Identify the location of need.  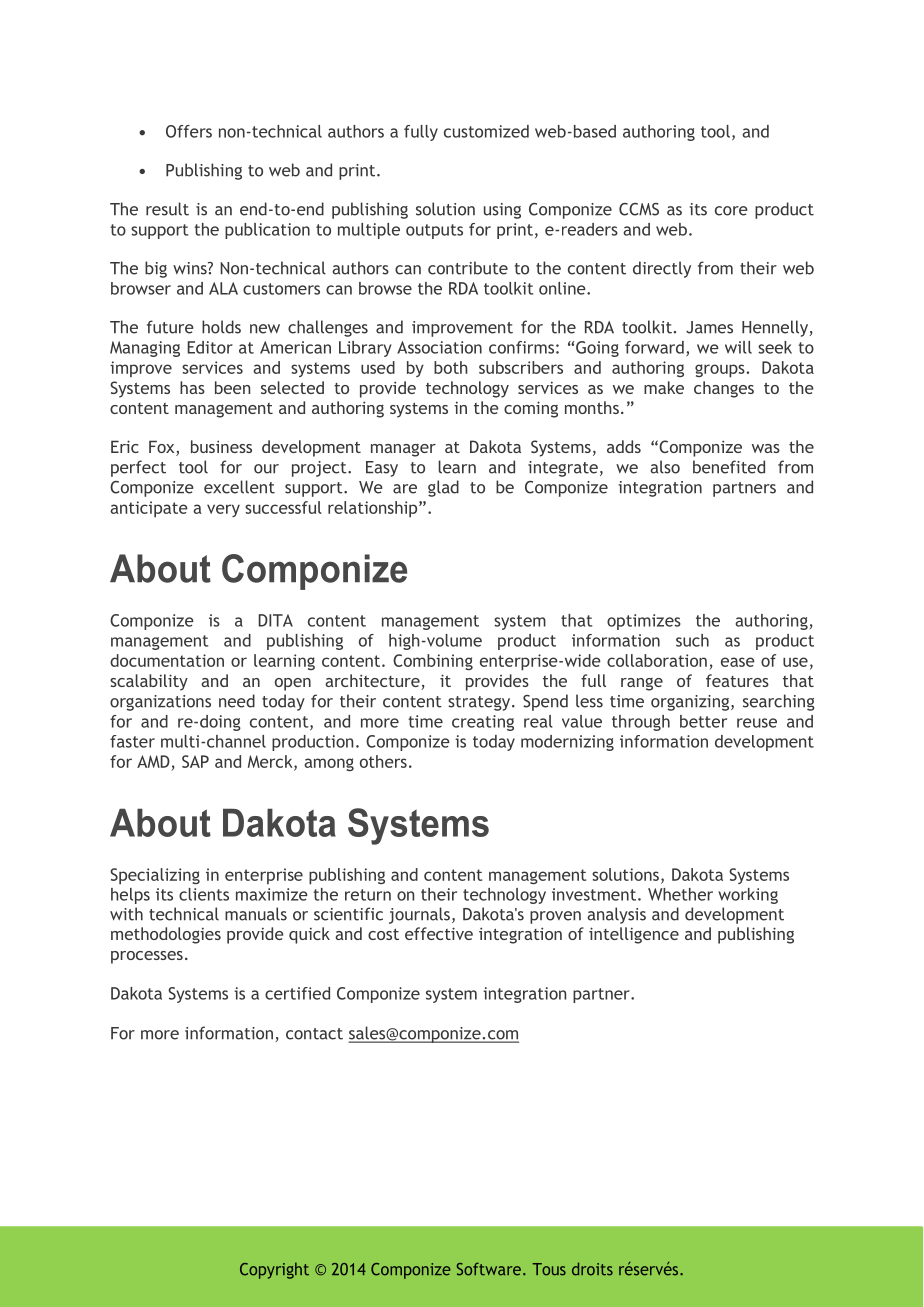
(237, 701).
